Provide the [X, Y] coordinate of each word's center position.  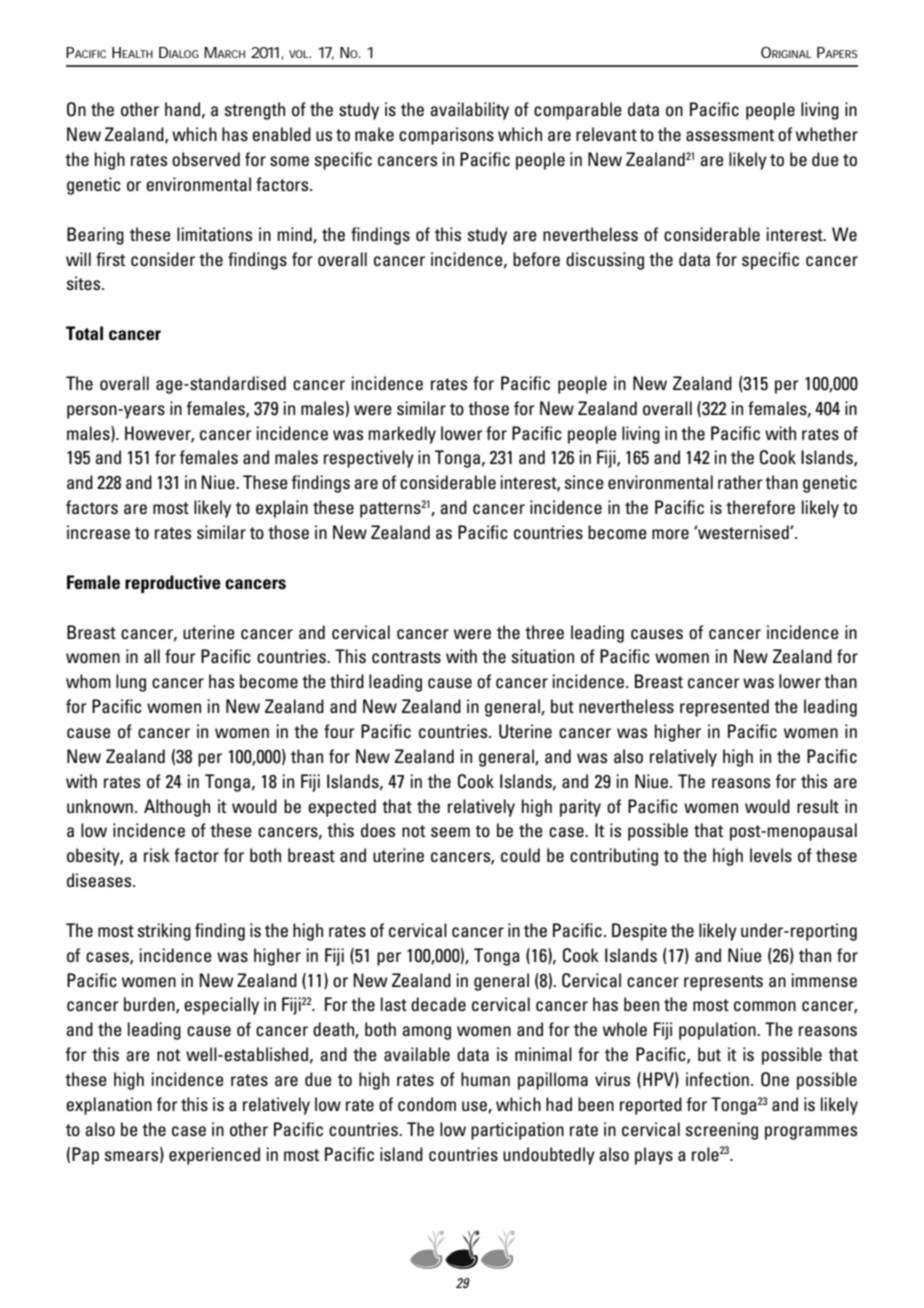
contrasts [406, 657]
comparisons [446, 136]
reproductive [173, 584]
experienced [214, 1156]
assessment [730, 135]
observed [206, 159]
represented [724, 708]
